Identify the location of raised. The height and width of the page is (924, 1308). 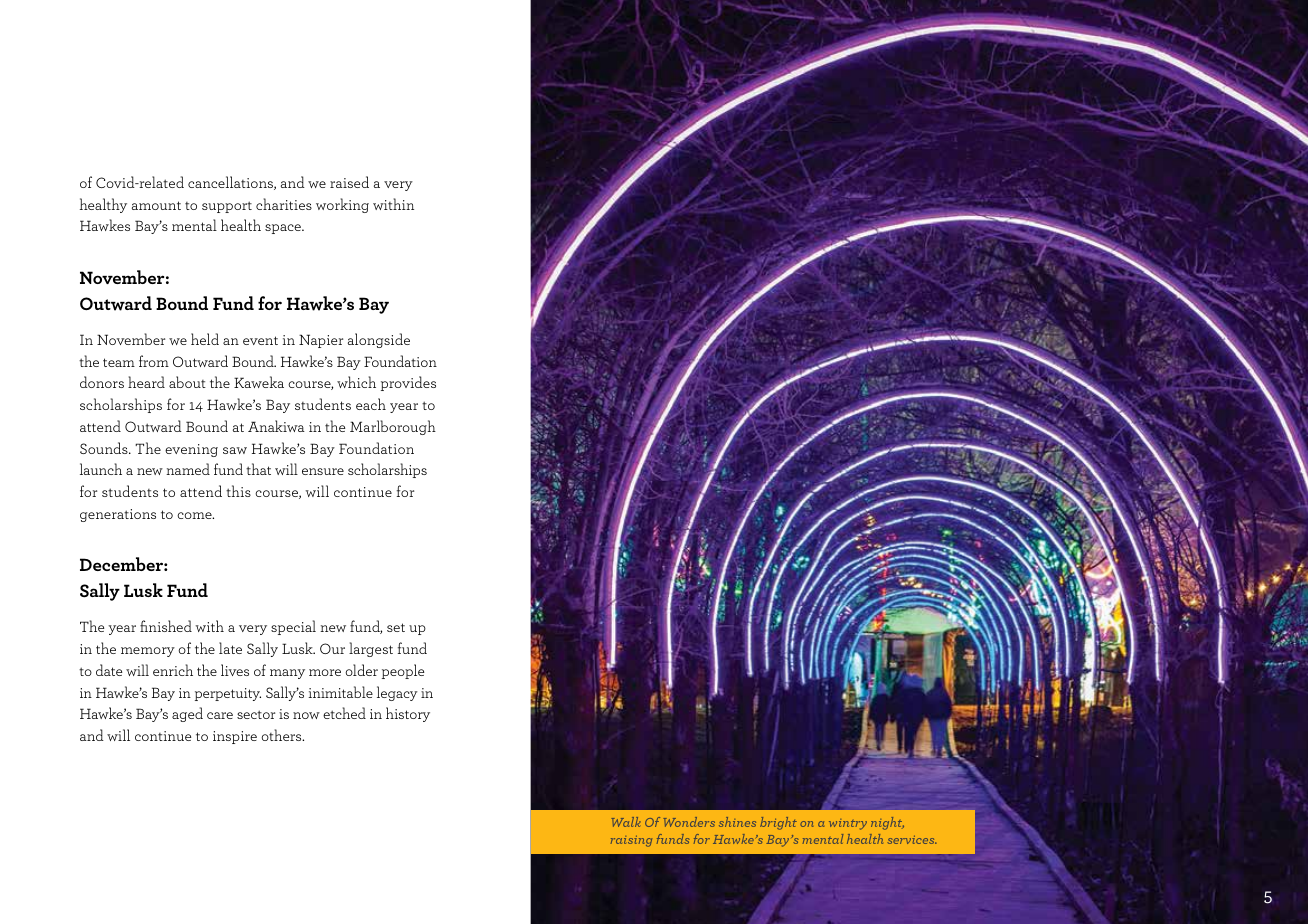
(349, 182).
